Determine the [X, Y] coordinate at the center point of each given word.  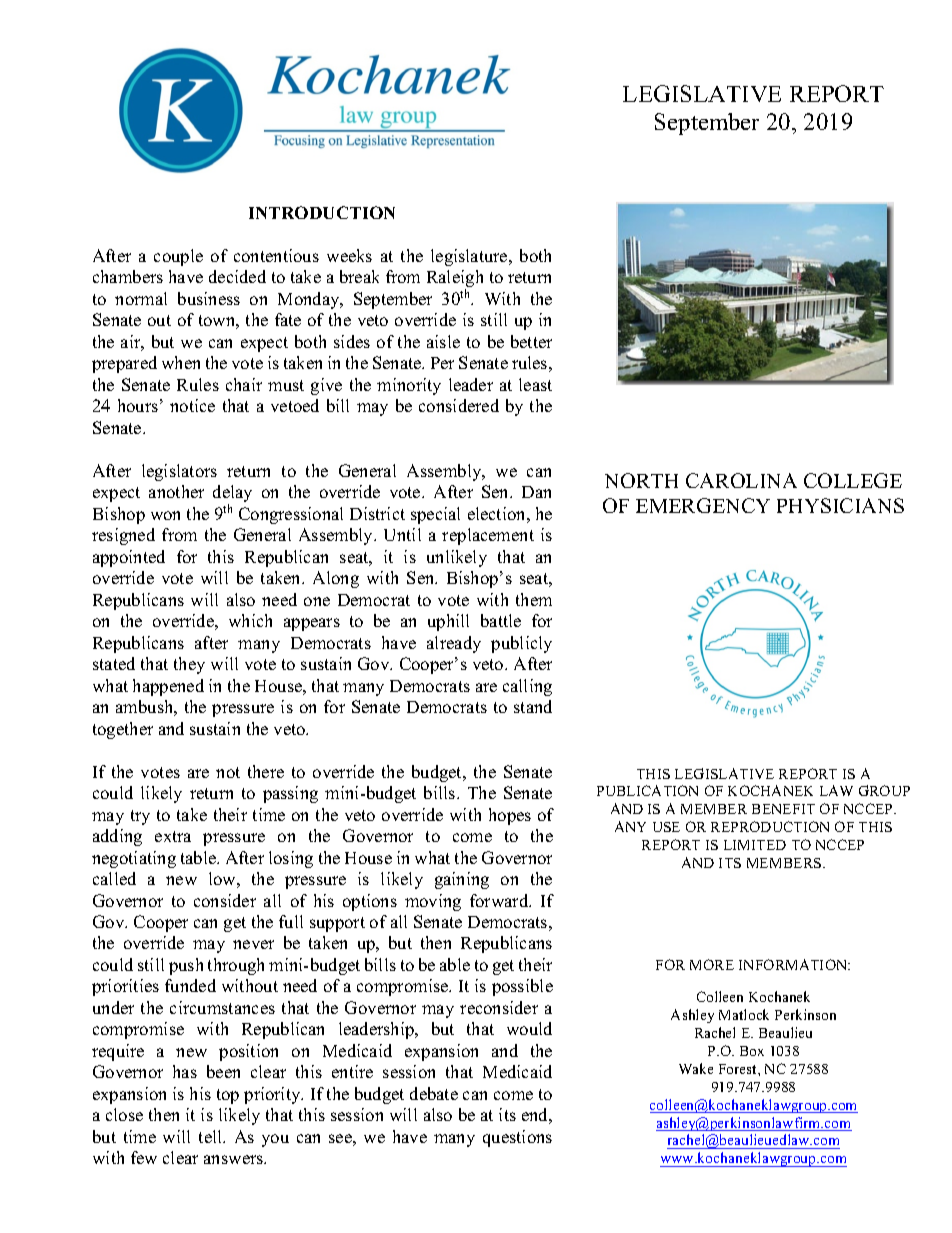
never [253, 944]
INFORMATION [794, 964]
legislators [179, 472]
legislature [470, 257]
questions [517, 1138]
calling [527, 687]
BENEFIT [783, 809]
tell [212, 1136]
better [531, 341]
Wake [696, 1068]
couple [178, 257]
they [189, 665]
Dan [536, 492]
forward [500, 900]
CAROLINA [741, 480]
